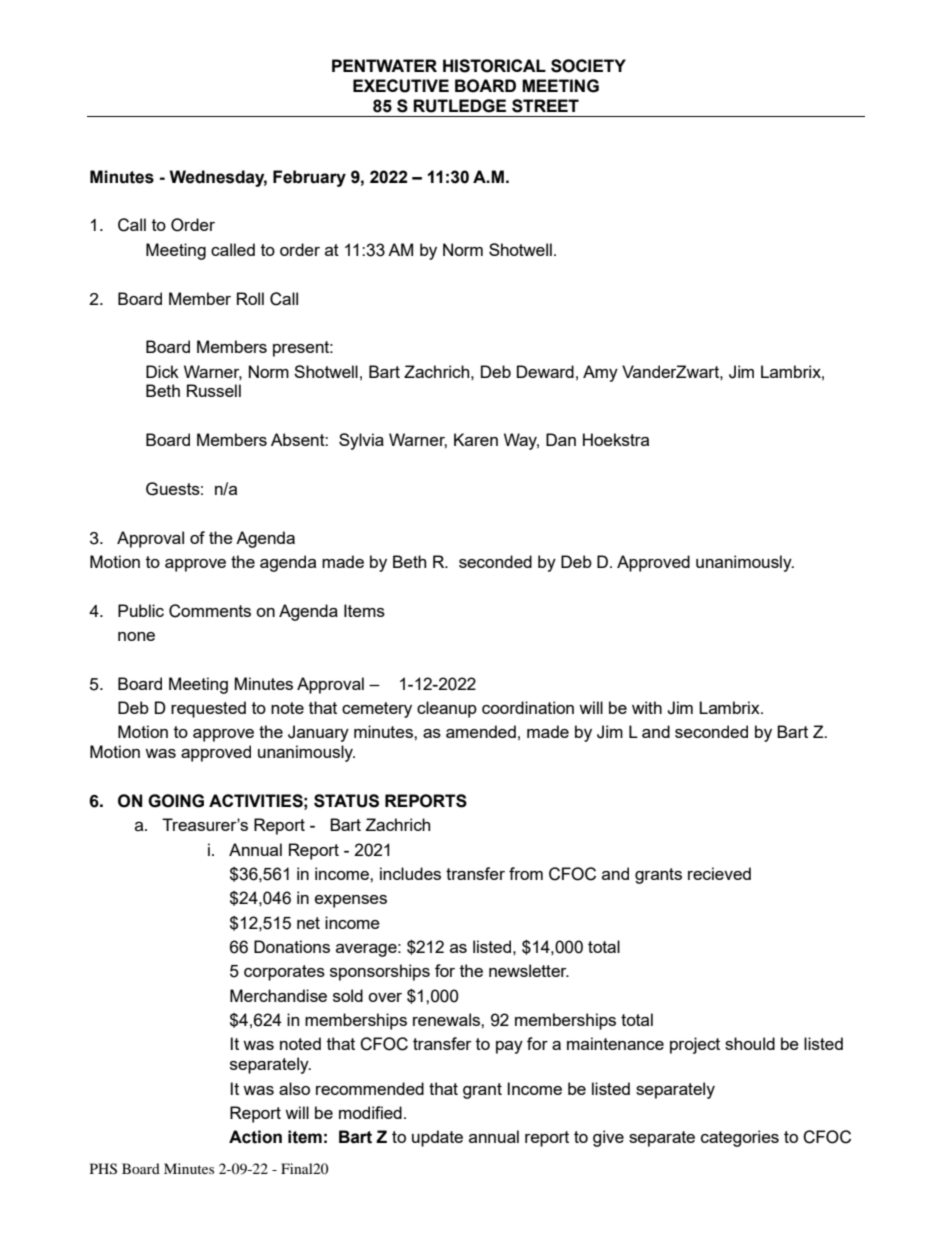 This screenshot has height=1233, width=952. I want to click on February, so click(309, 178).
